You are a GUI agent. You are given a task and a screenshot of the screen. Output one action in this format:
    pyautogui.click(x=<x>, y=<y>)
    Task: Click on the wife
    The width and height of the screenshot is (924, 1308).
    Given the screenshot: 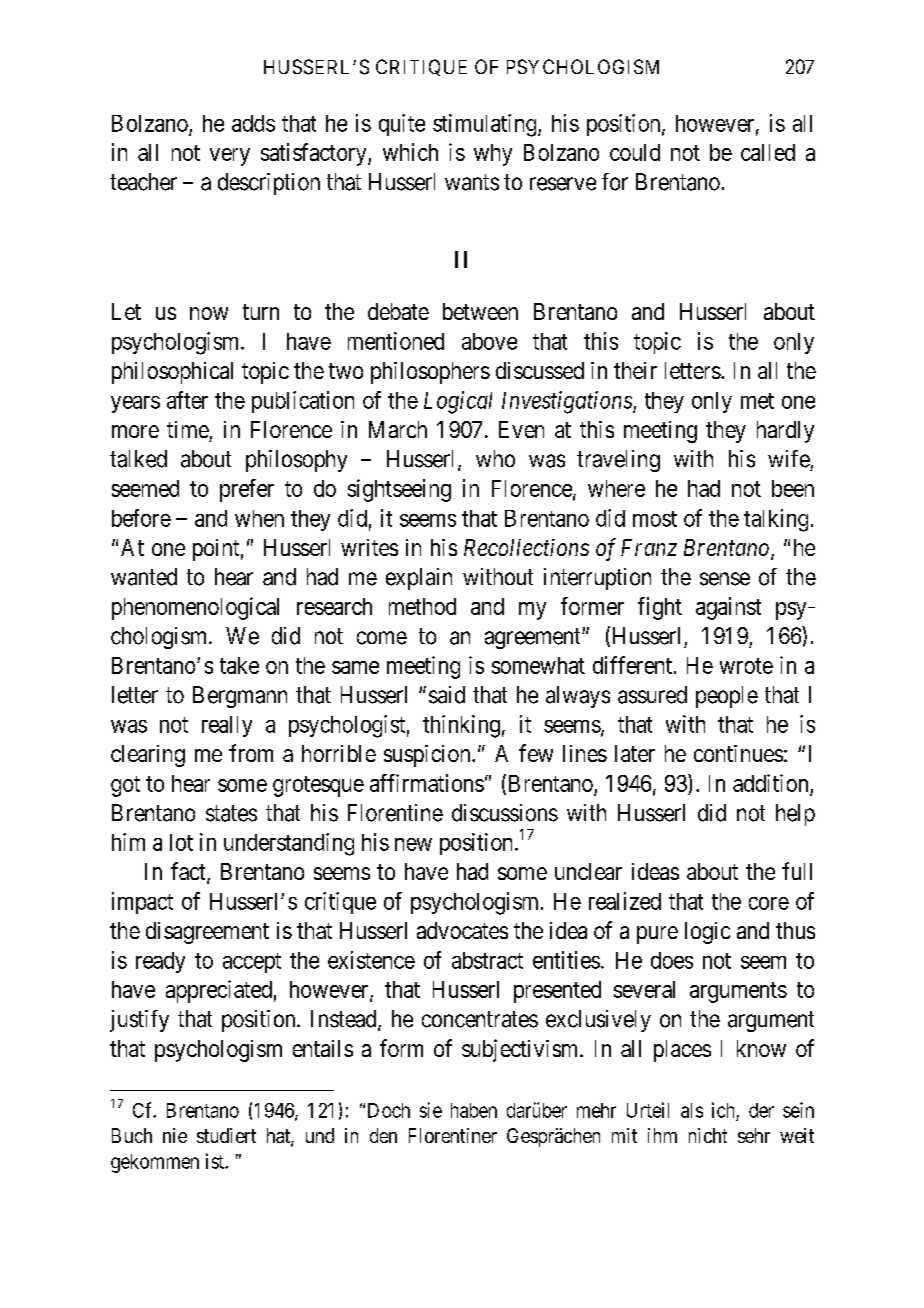 What is the action you would take?
    pyautogui.click(x=789, y=459)
